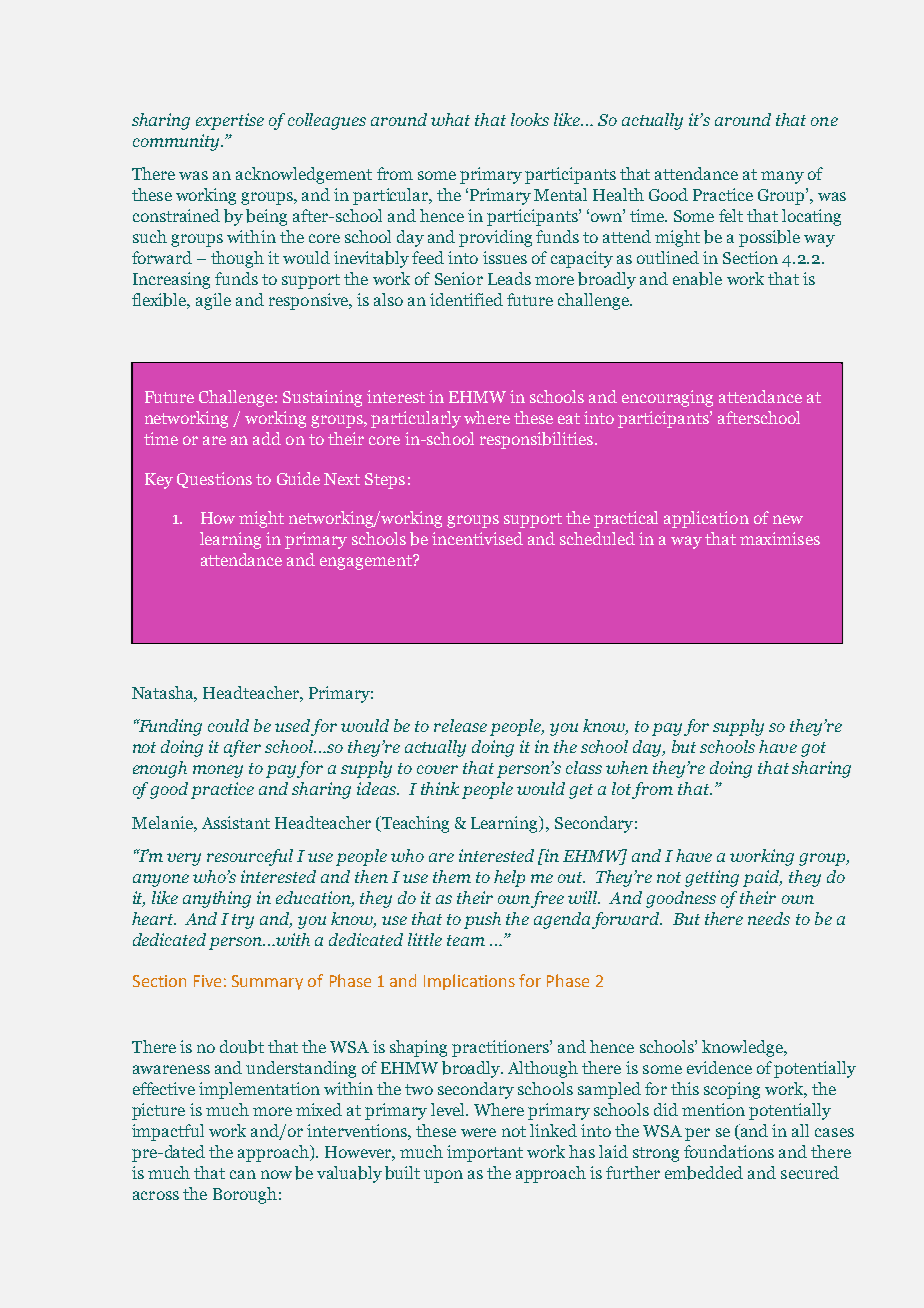 The height and width of the image is (1308, 924). I want to click on many, so click(782, 177).
